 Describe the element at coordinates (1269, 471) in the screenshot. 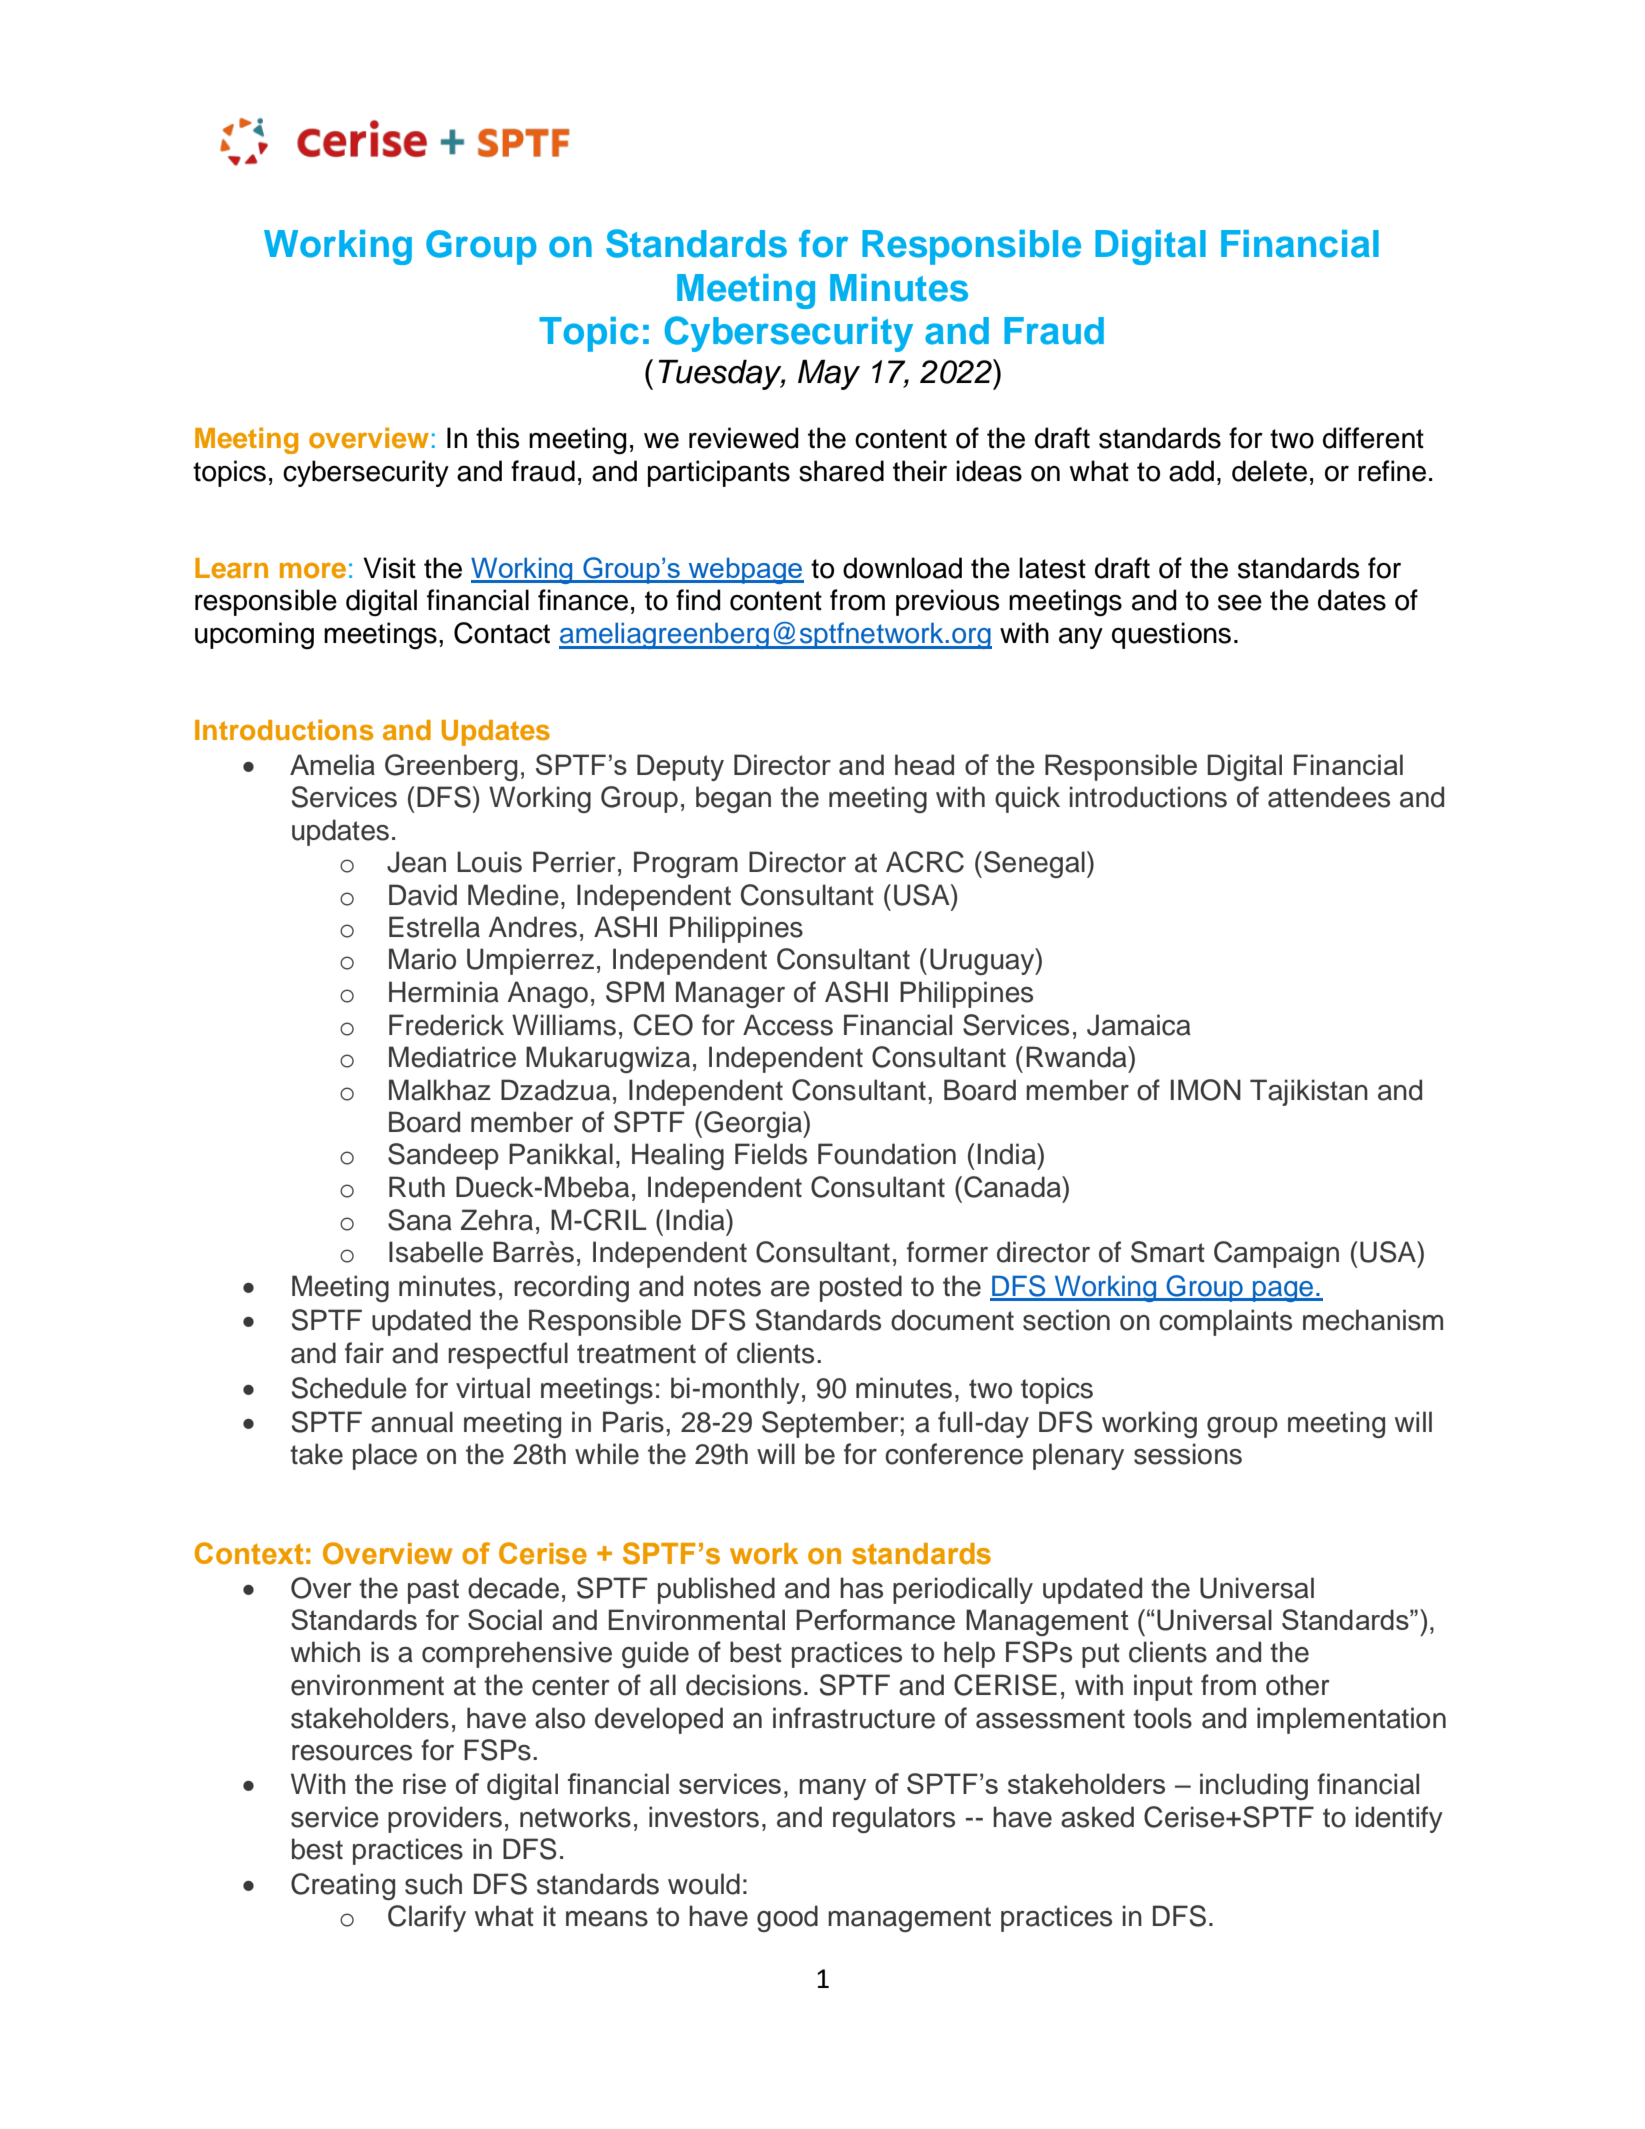

I see `delete` at that location.
